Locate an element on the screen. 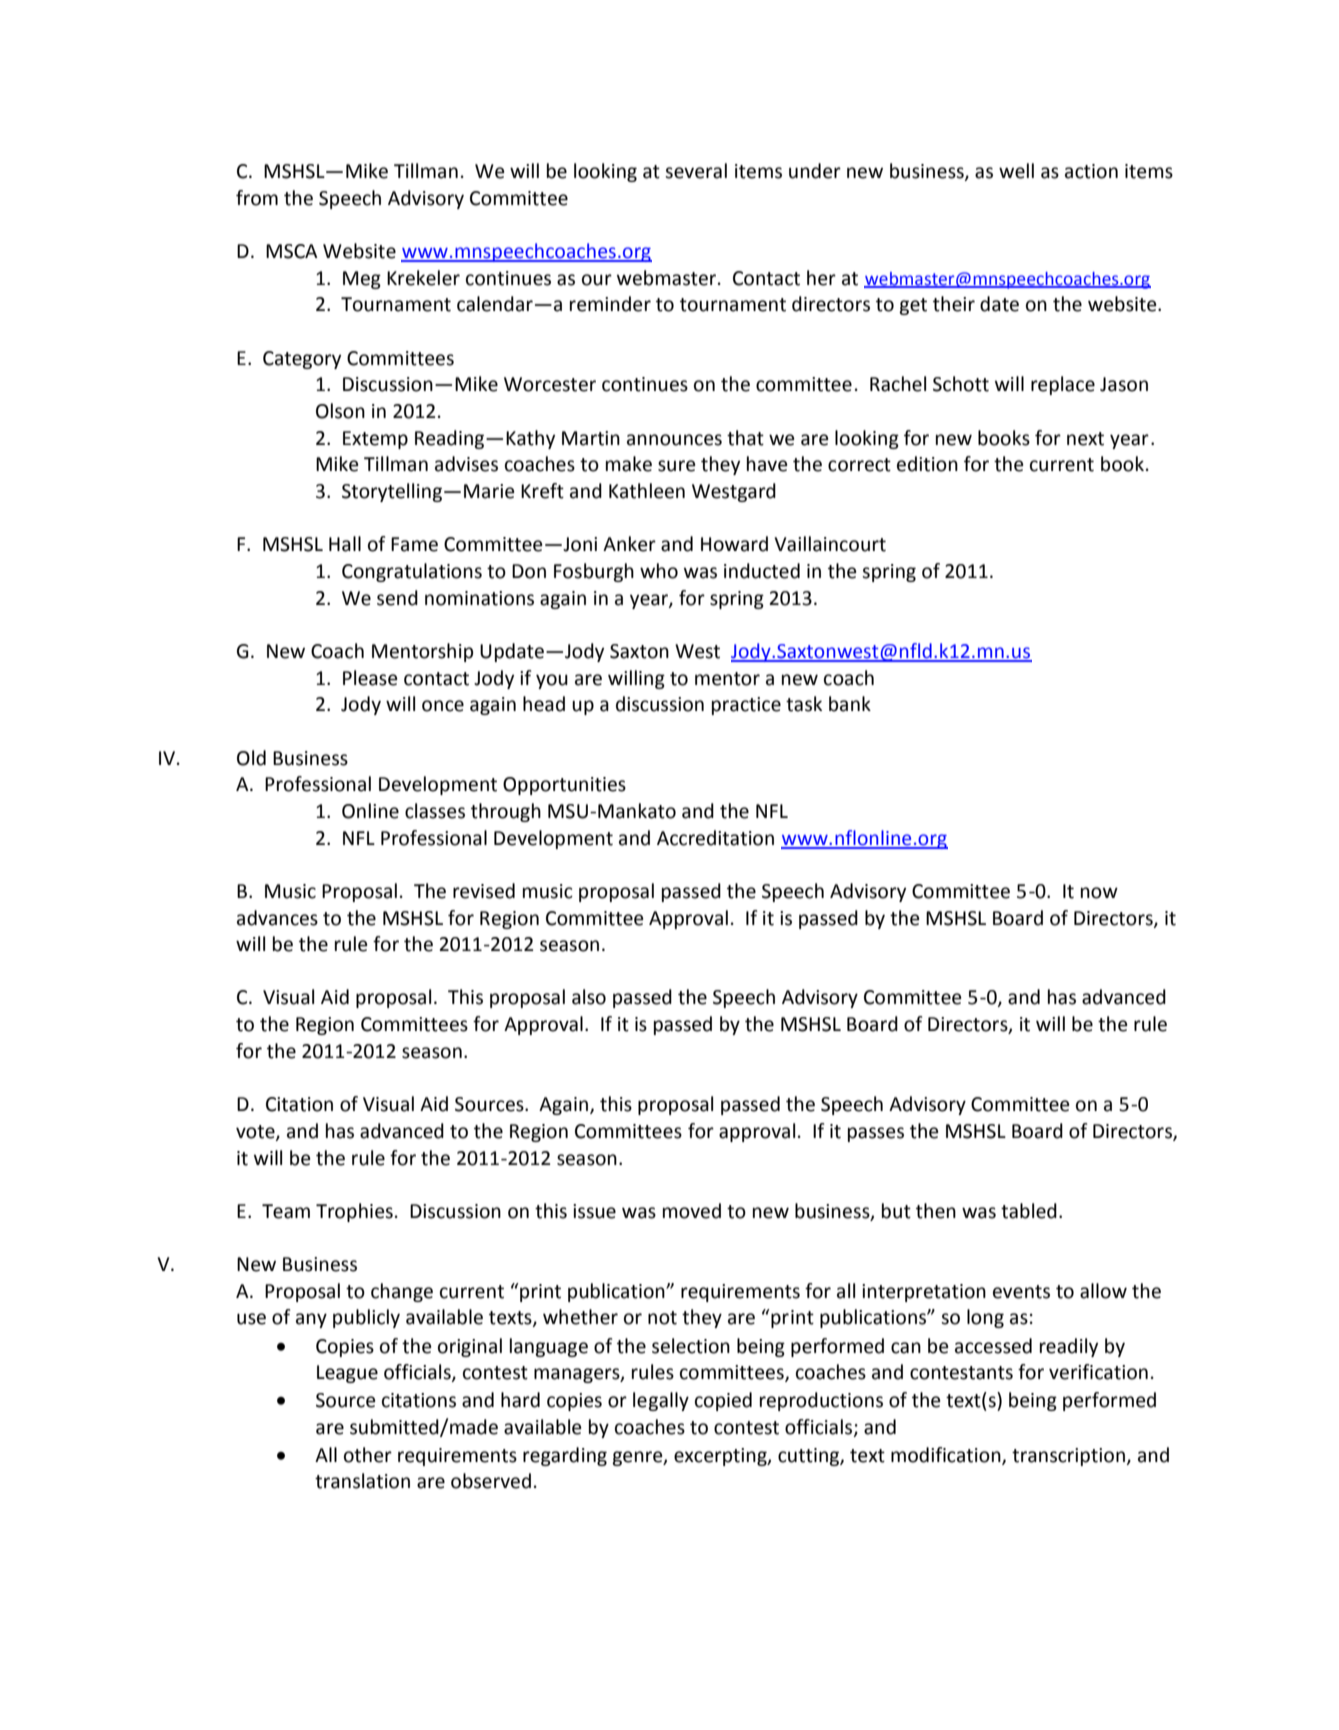 The height and width of the screenshot is (1730, 1339). edition is located at coordinates (927, 464).
